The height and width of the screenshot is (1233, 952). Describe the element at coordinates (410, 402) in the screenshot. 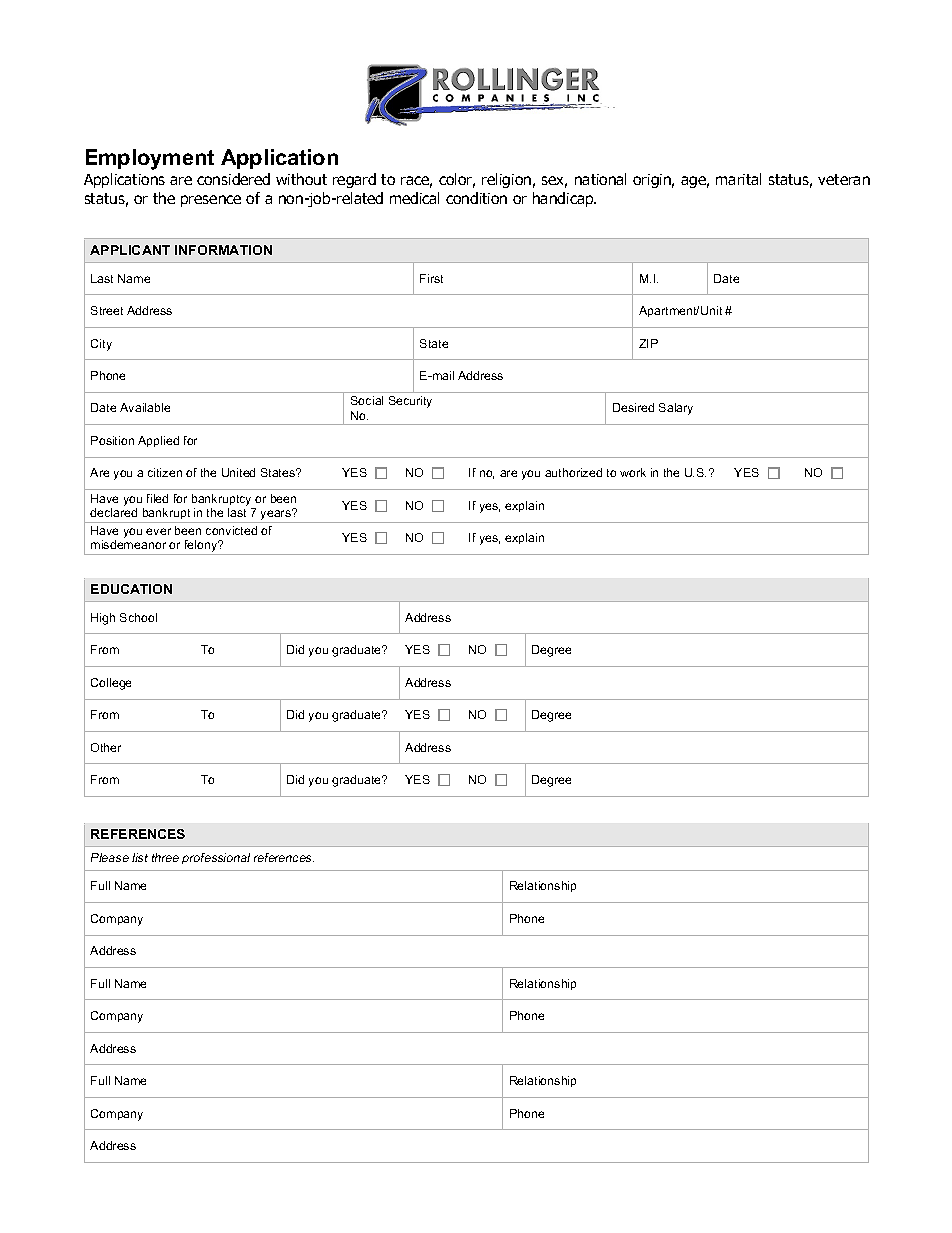

I see `Security` at that location.
